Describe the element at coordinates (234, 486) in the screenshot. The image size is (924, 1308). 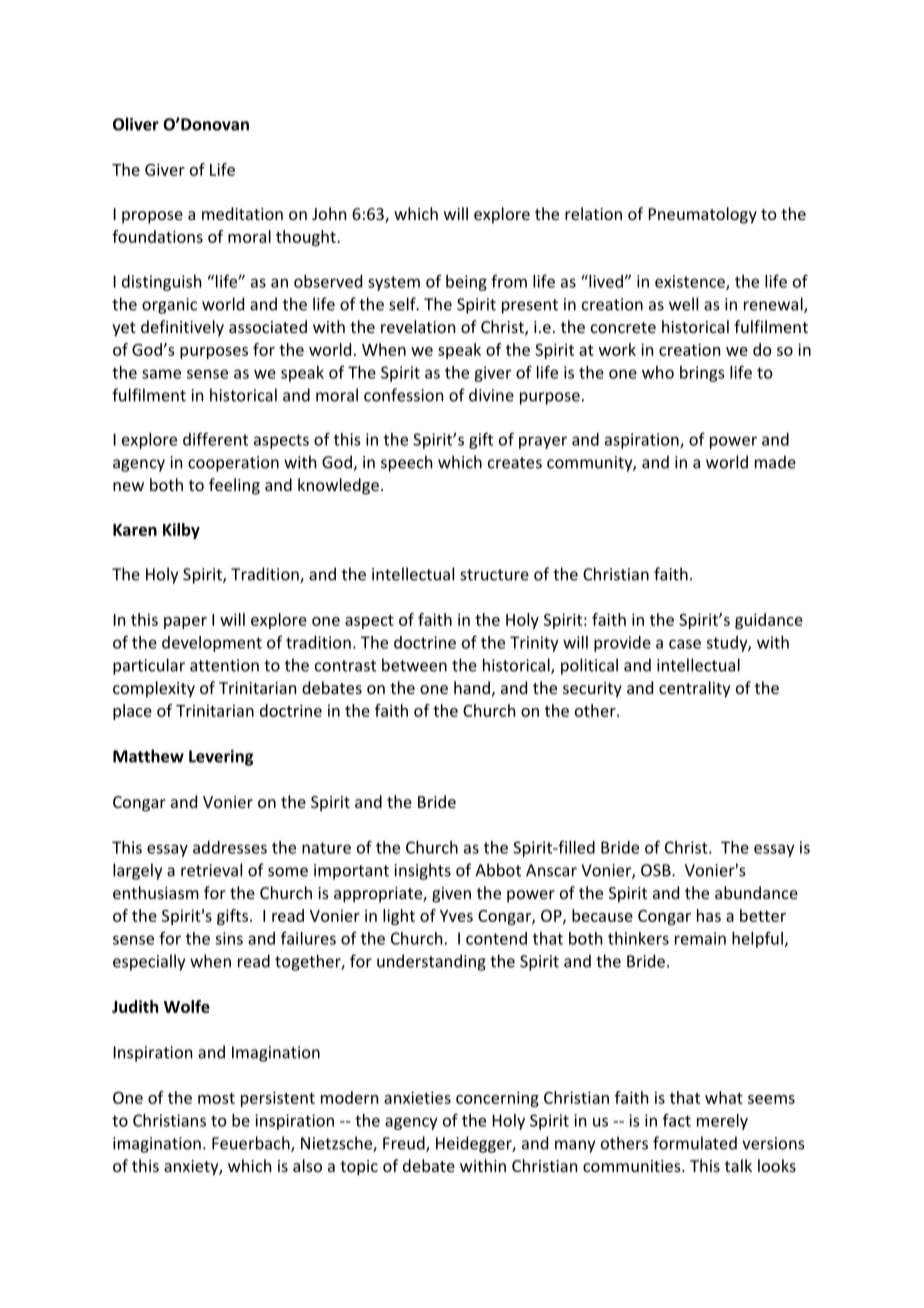
I see `feeling` at that location.
